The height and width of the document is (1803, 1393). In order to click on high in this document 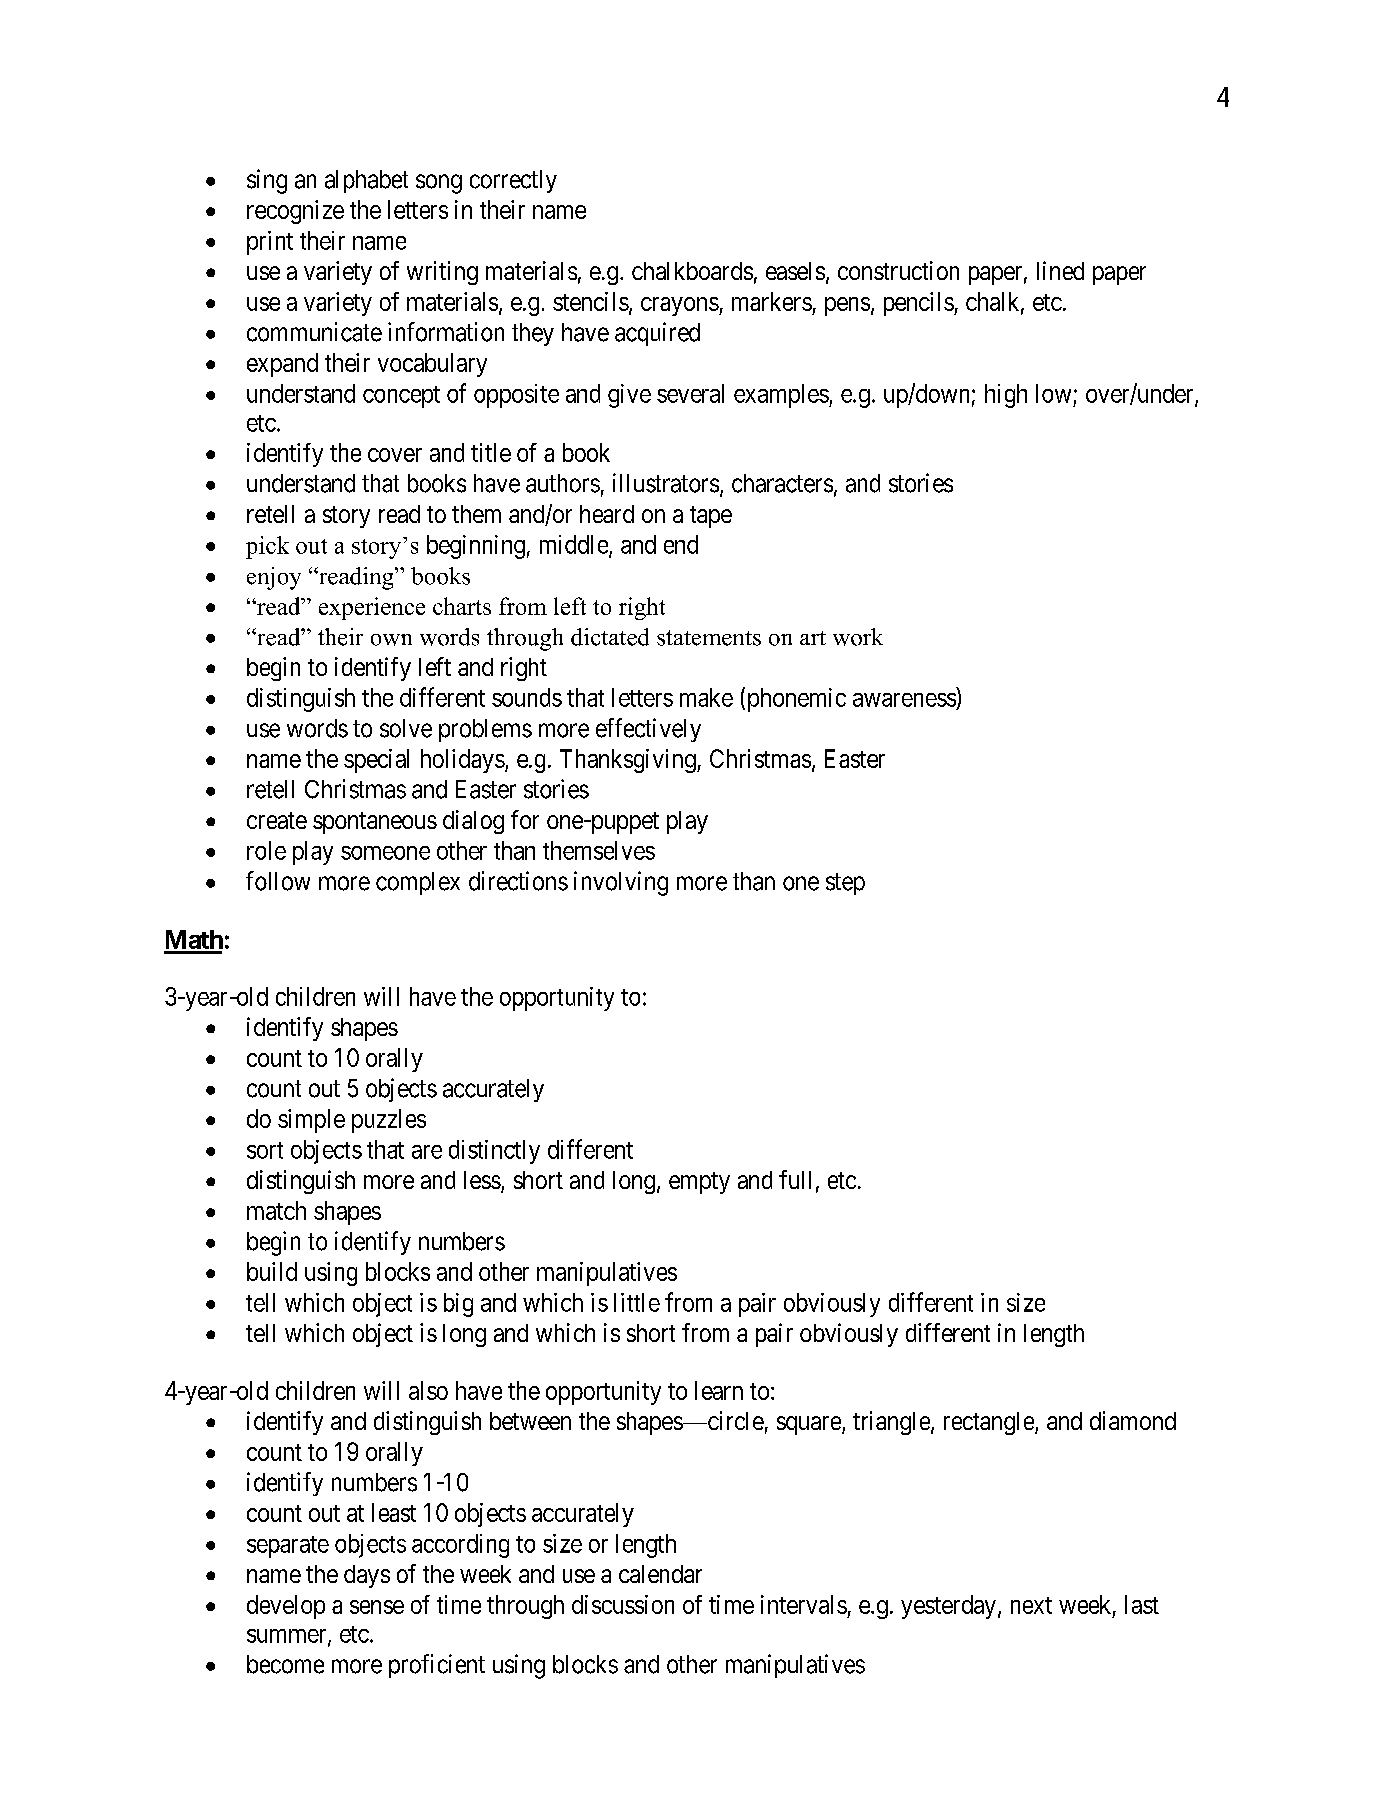, I will do `click(1006, 396)`.
